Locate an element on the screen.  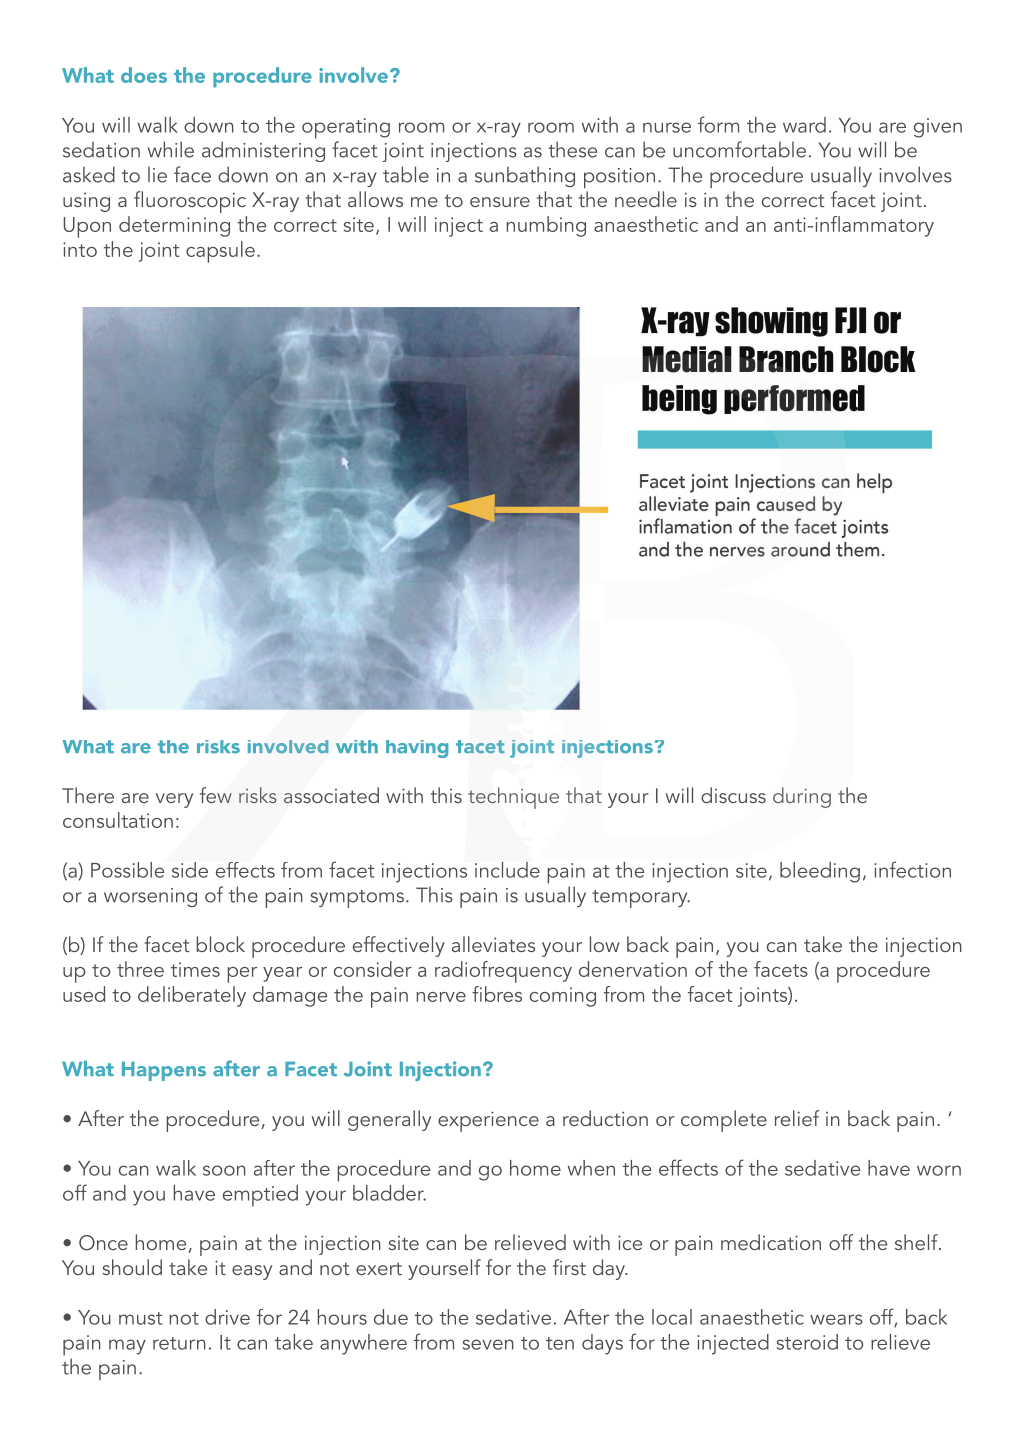
few is located at coordinates (216, 795).
